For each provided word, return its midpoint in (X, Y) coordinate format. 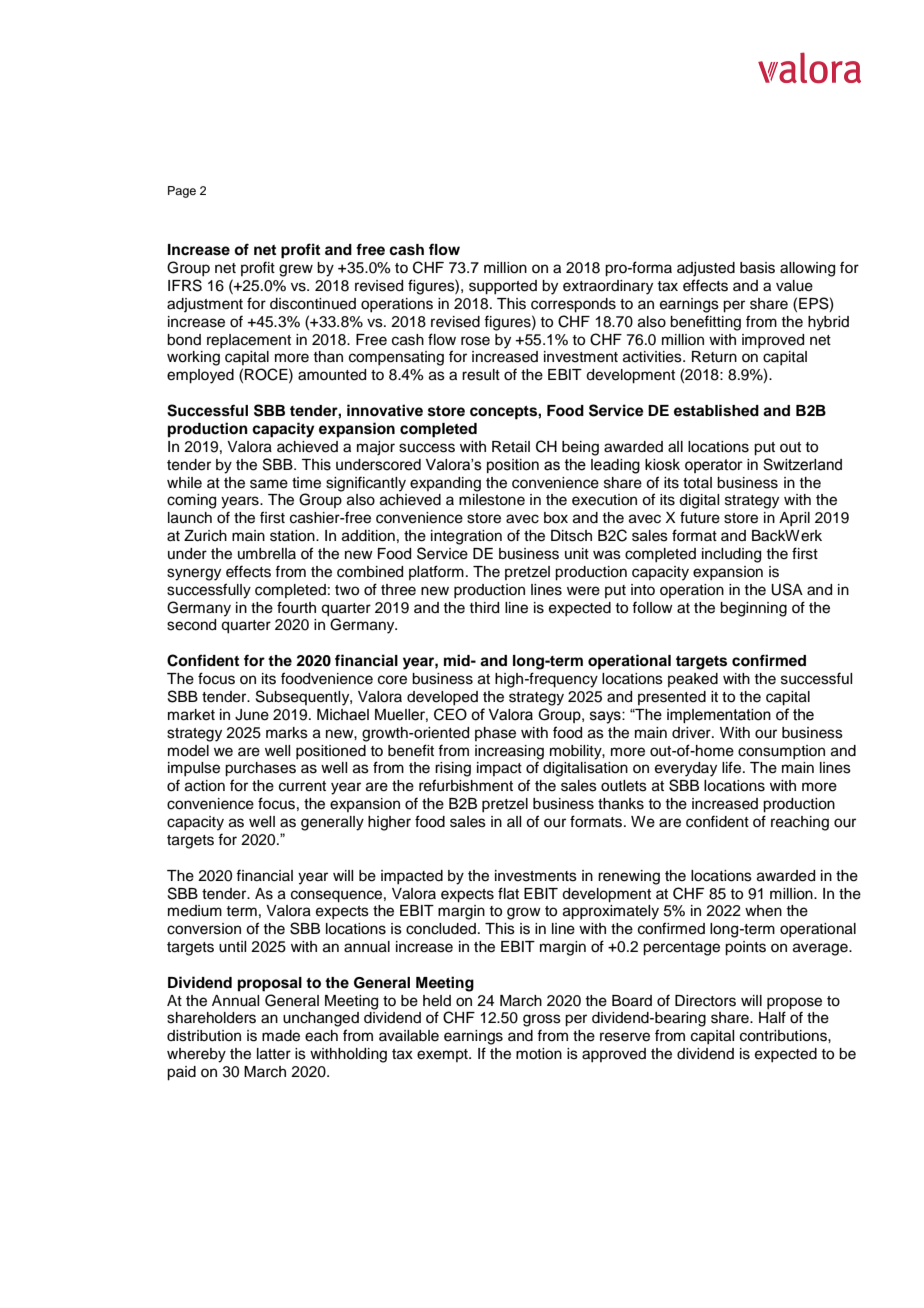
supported (503, 287)
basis (757, 268)
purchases (260, 769)
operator (714, 466)
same (269, 484)
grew (296, 270)
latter (274, 1054)
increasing (509, 752)
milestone (492, 500)
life (733, 767)
